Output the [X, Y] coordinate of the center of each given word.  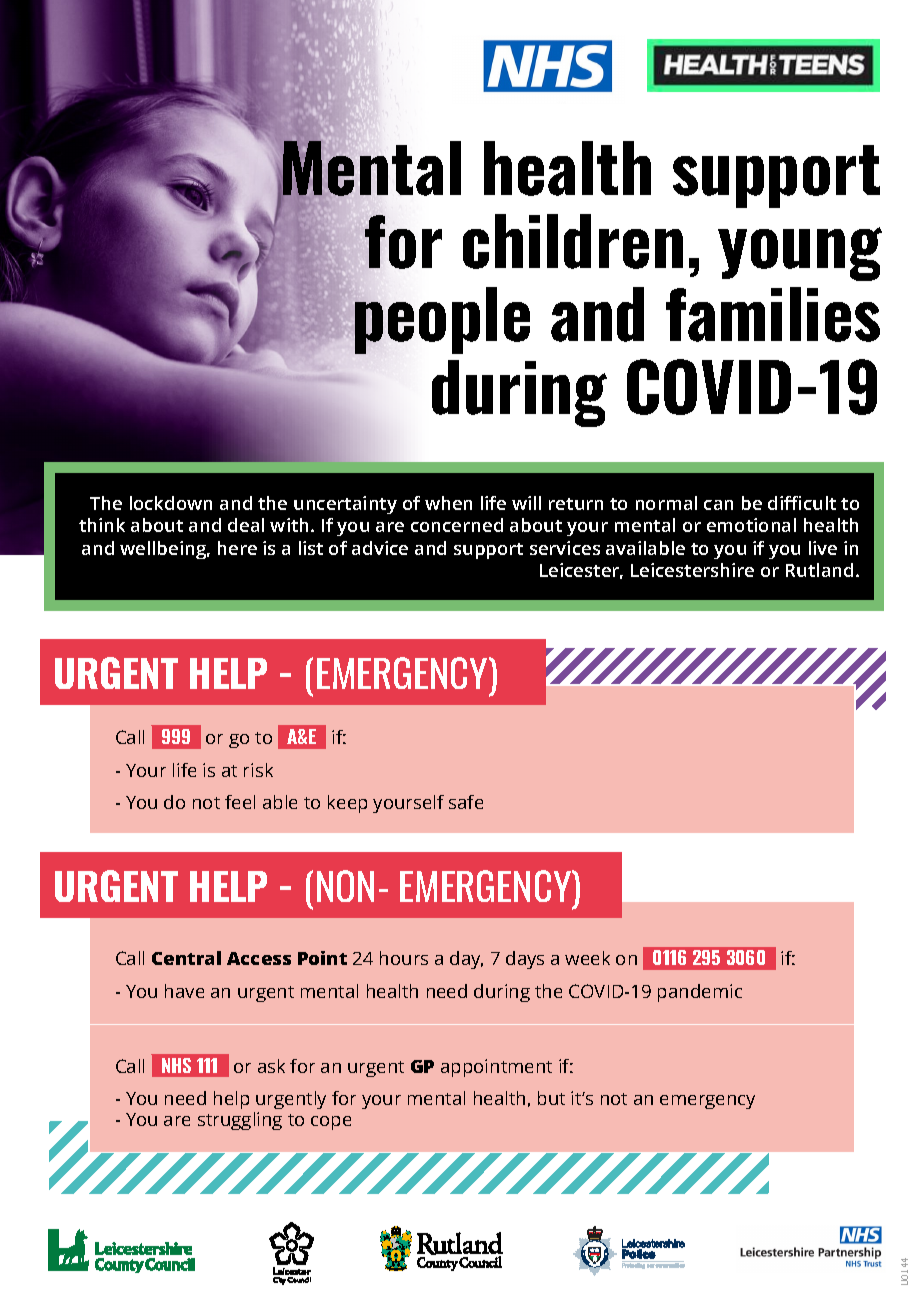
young [800, 254]
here [237, 548]
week [587, 958]
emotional [751, 525]
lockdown [171, 503]
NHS [176, 1065]
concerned [457, 525]
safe [466, 802]
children [573, 241]
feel [240, 802]
